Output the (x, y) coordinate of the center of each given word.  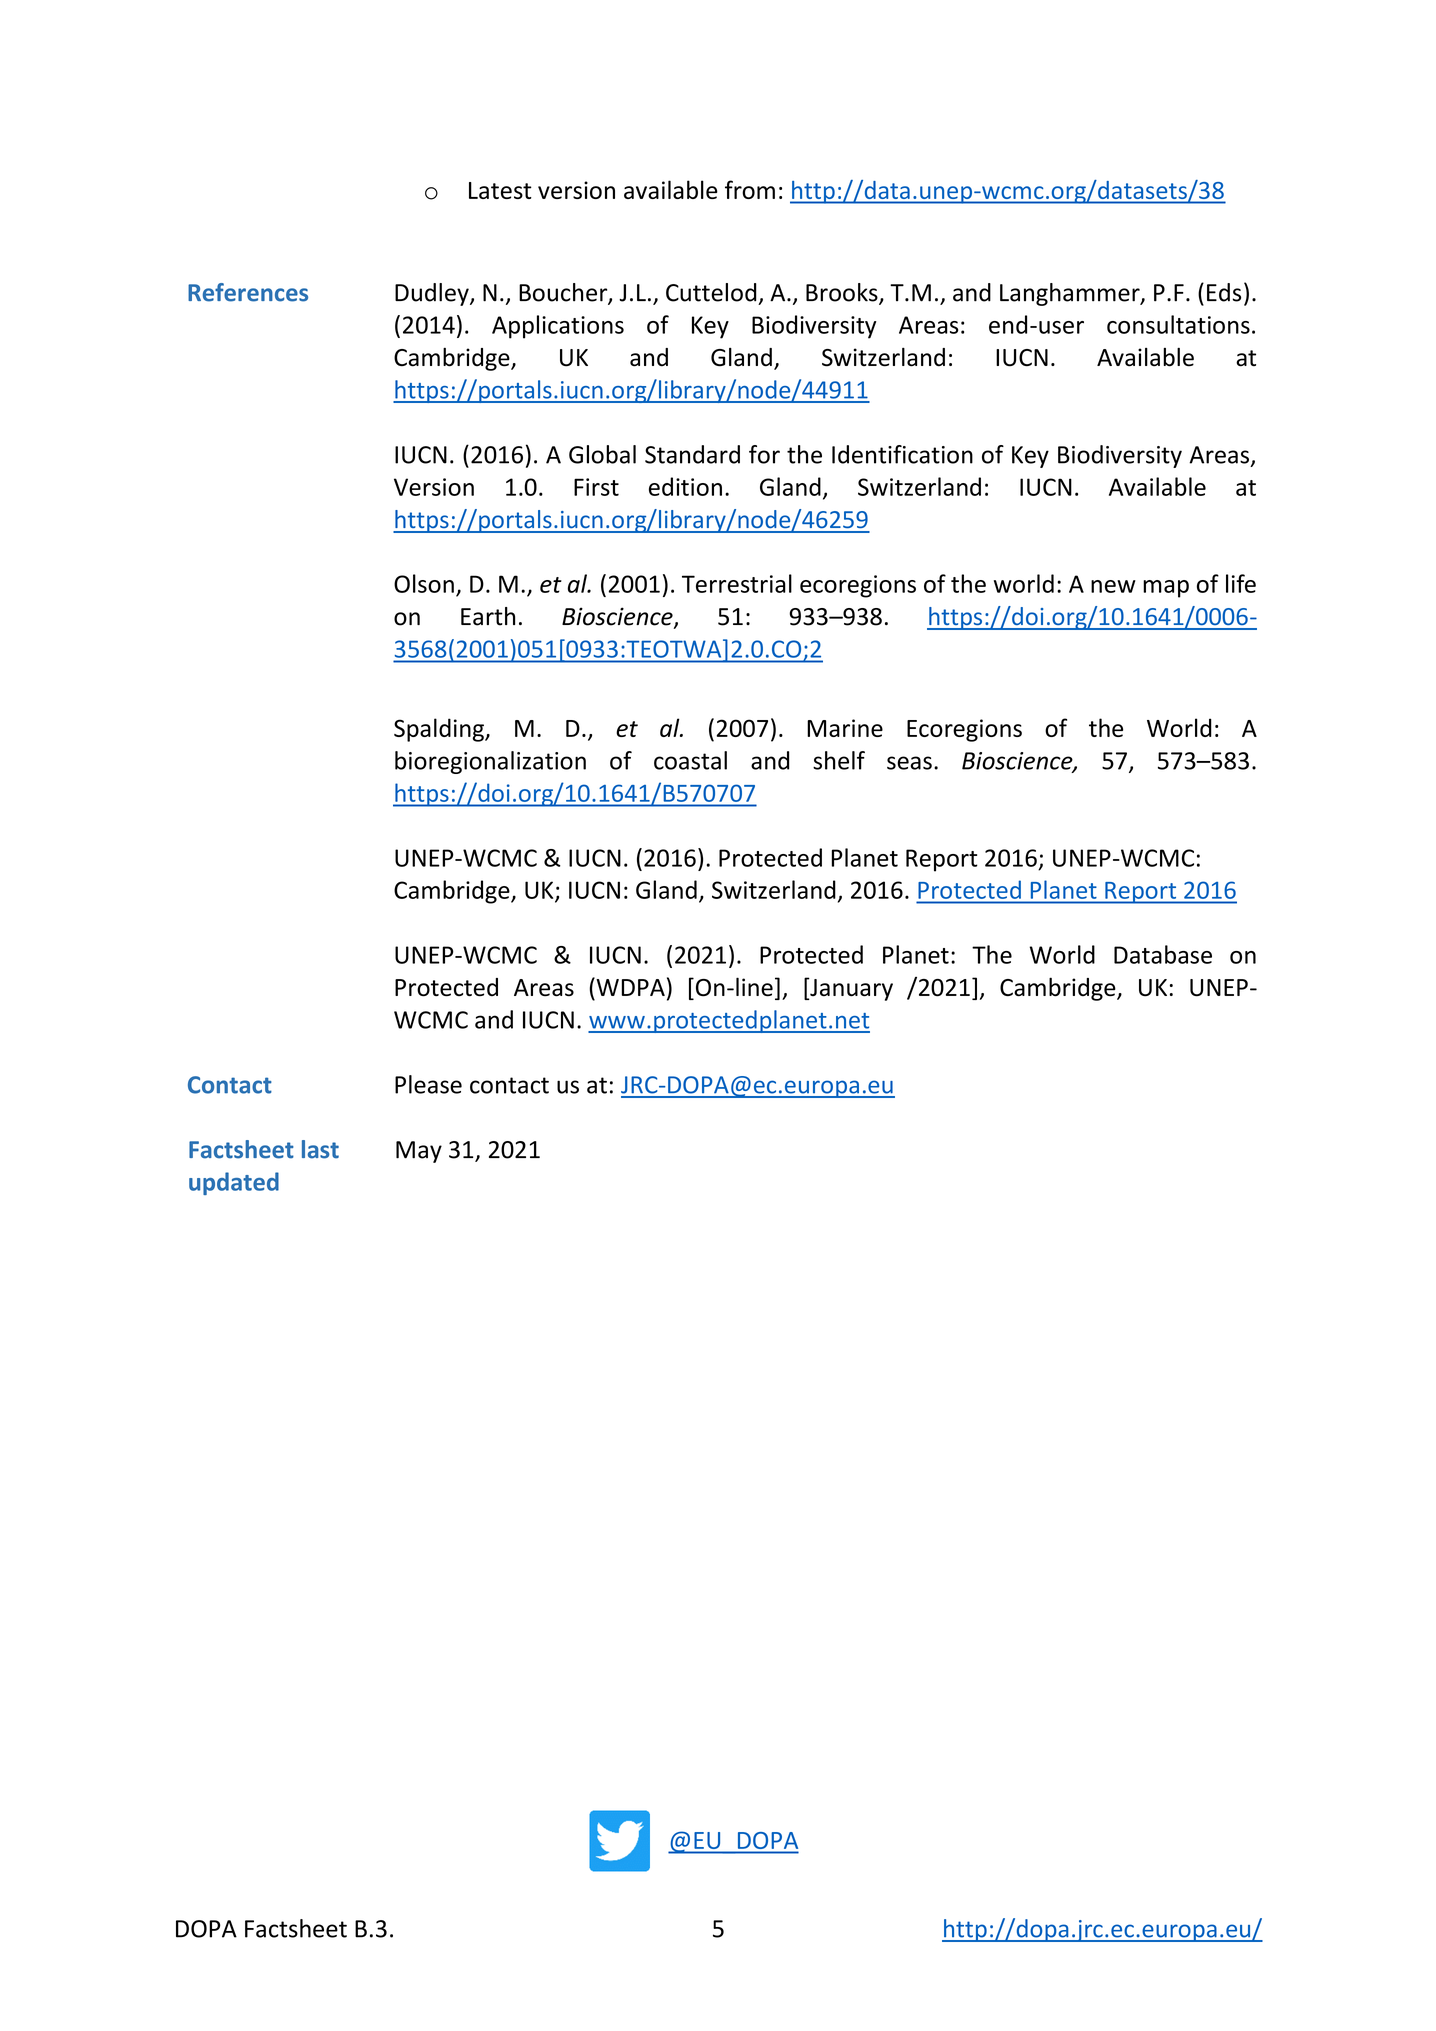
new (1113, 586)
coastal (690, 760)
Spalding (440, 730)
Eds (1224, 292)
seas (909, 763)
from (750, 189)
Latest (500, 190)
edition (685, 486)
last (320, 1149)
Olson (424, 583)
